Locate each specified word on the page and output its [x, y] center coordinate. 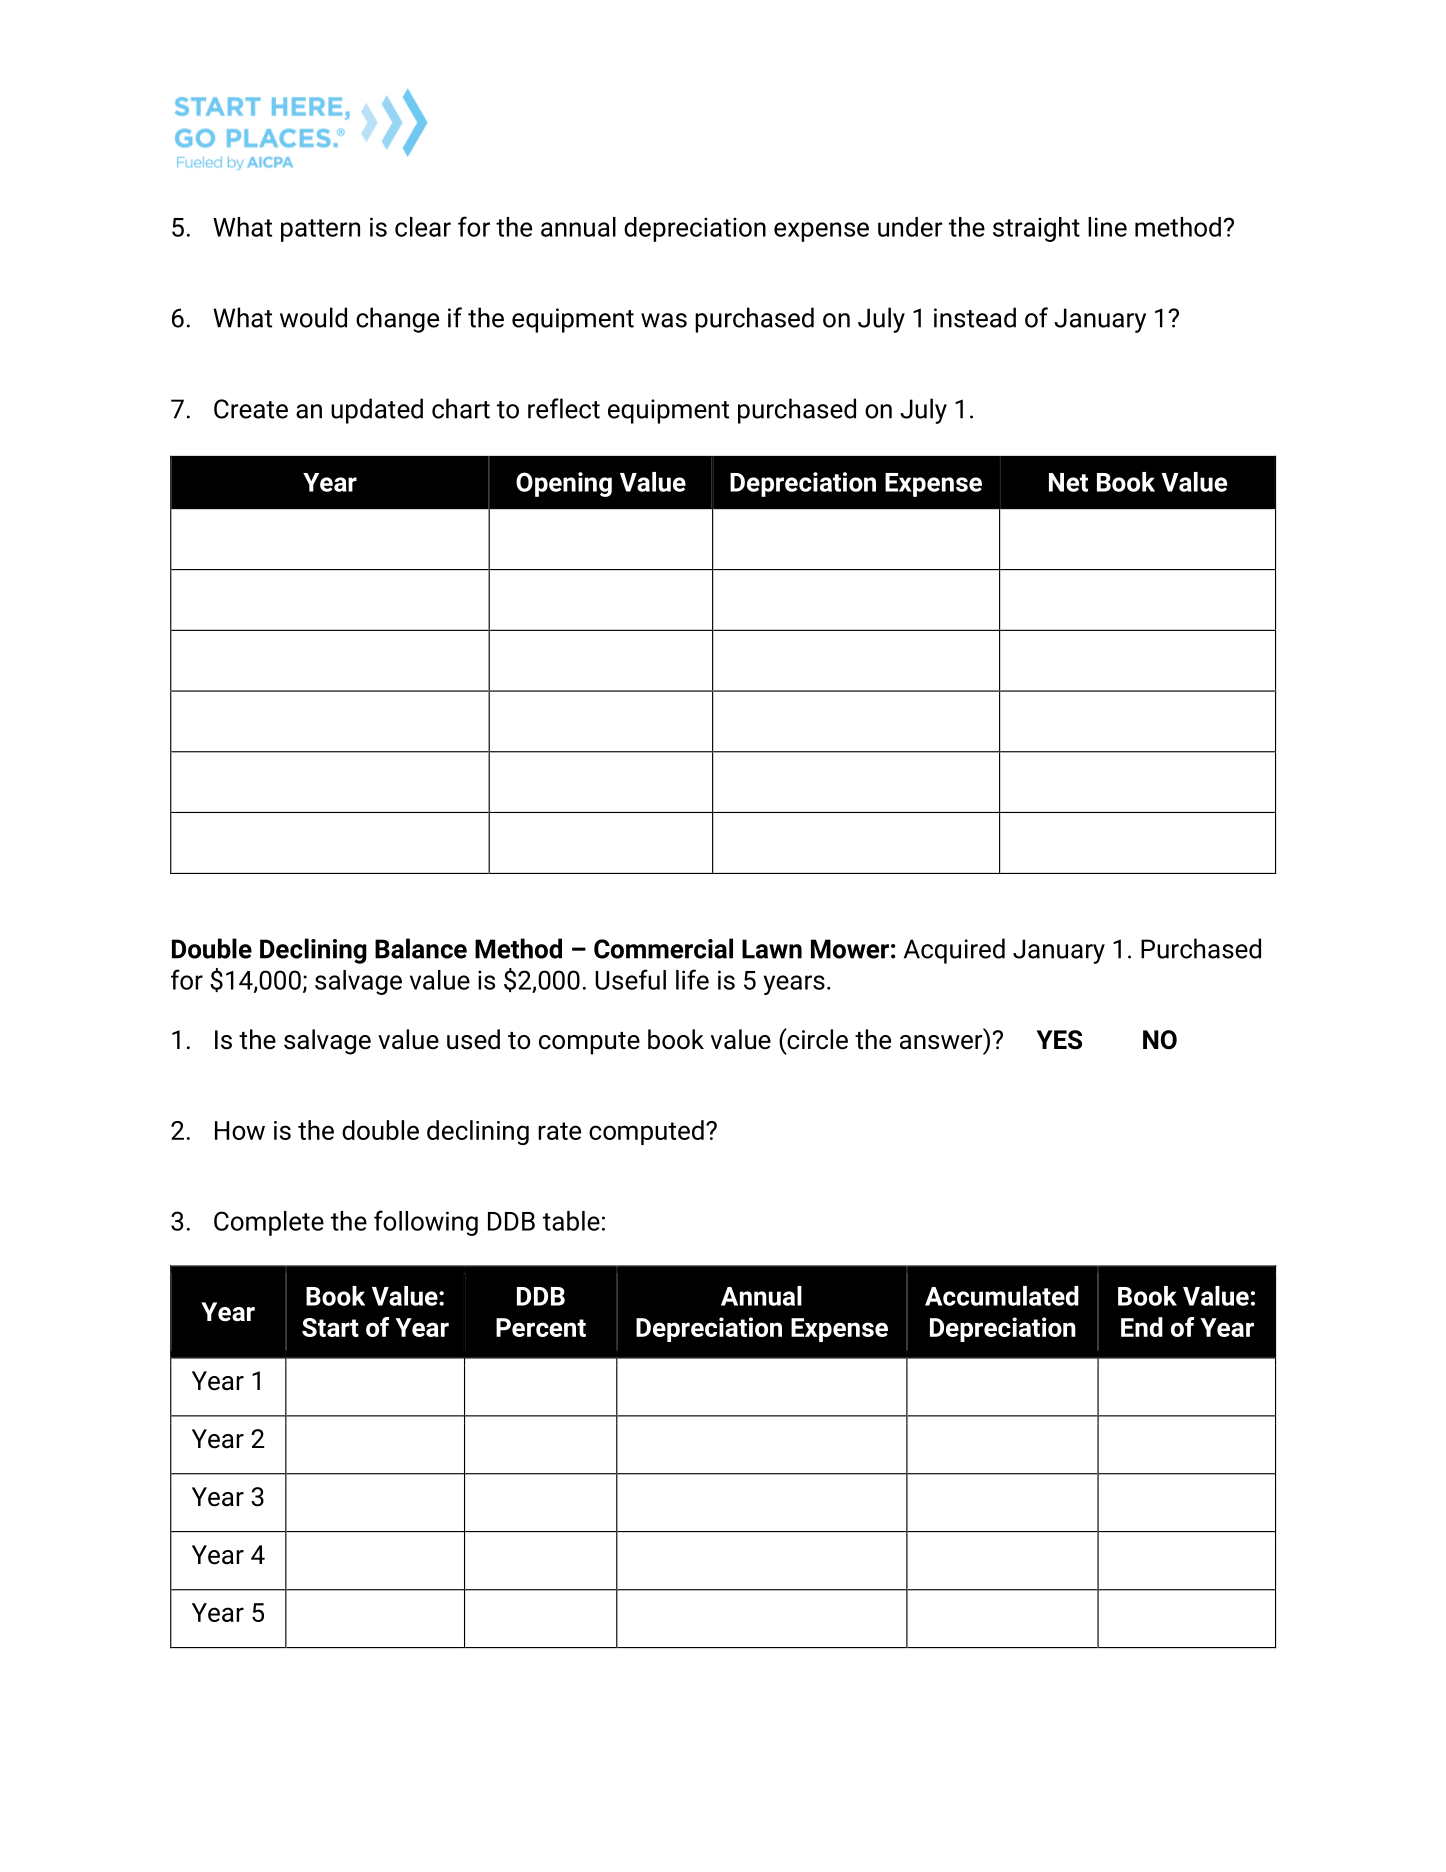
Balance [421, 948]
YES [1059, 1040]
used [473, 1039]
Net [1068, 482]
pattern [320, 230]
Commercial [663, 948]
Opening [564, 484]
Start [330, 1327]
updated [377, 411]
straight [1036, 229]
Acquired [954, 951]
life [692, 979]
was [664, 320]
